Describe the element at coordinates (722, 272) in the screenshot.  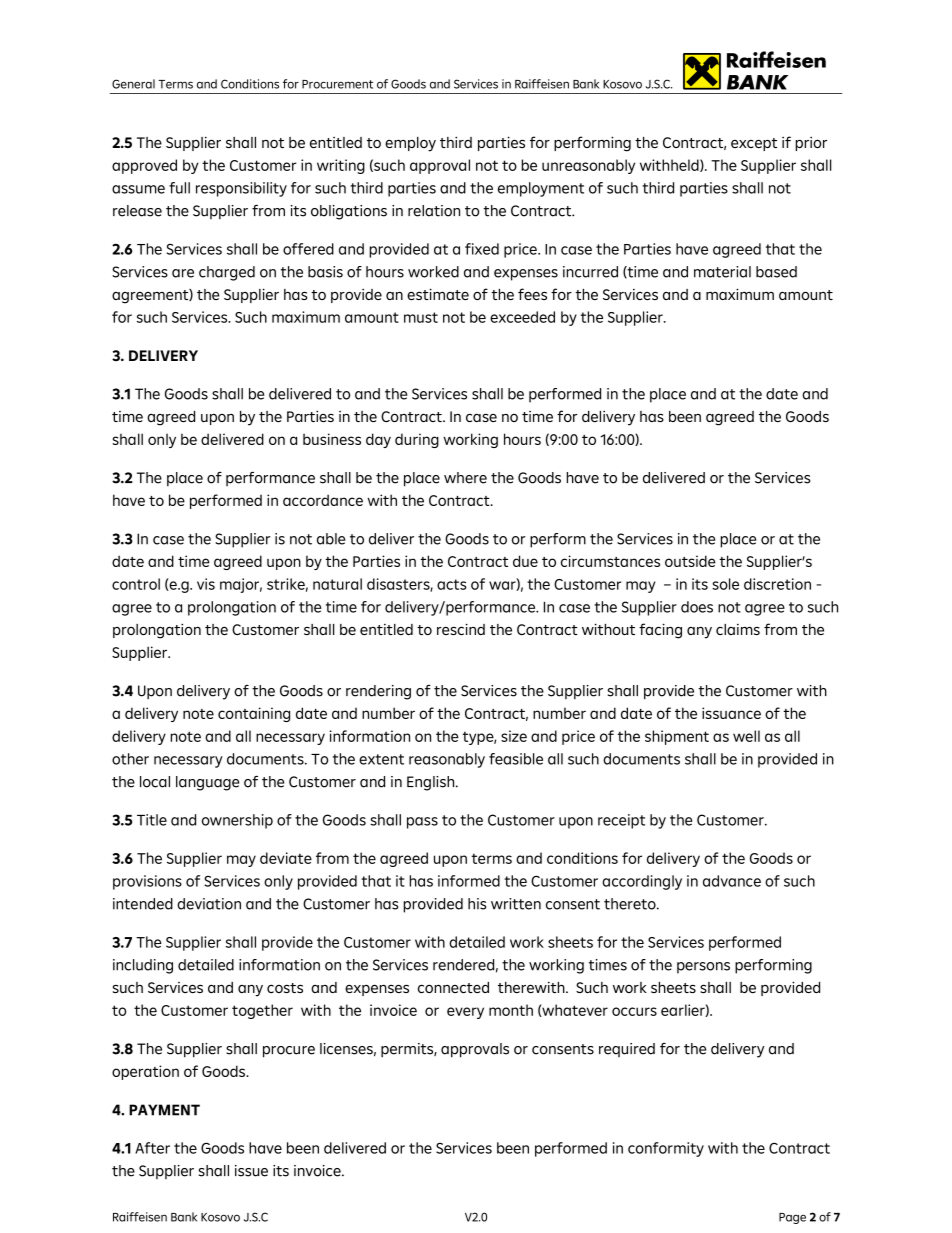
I see `material` at that location.
